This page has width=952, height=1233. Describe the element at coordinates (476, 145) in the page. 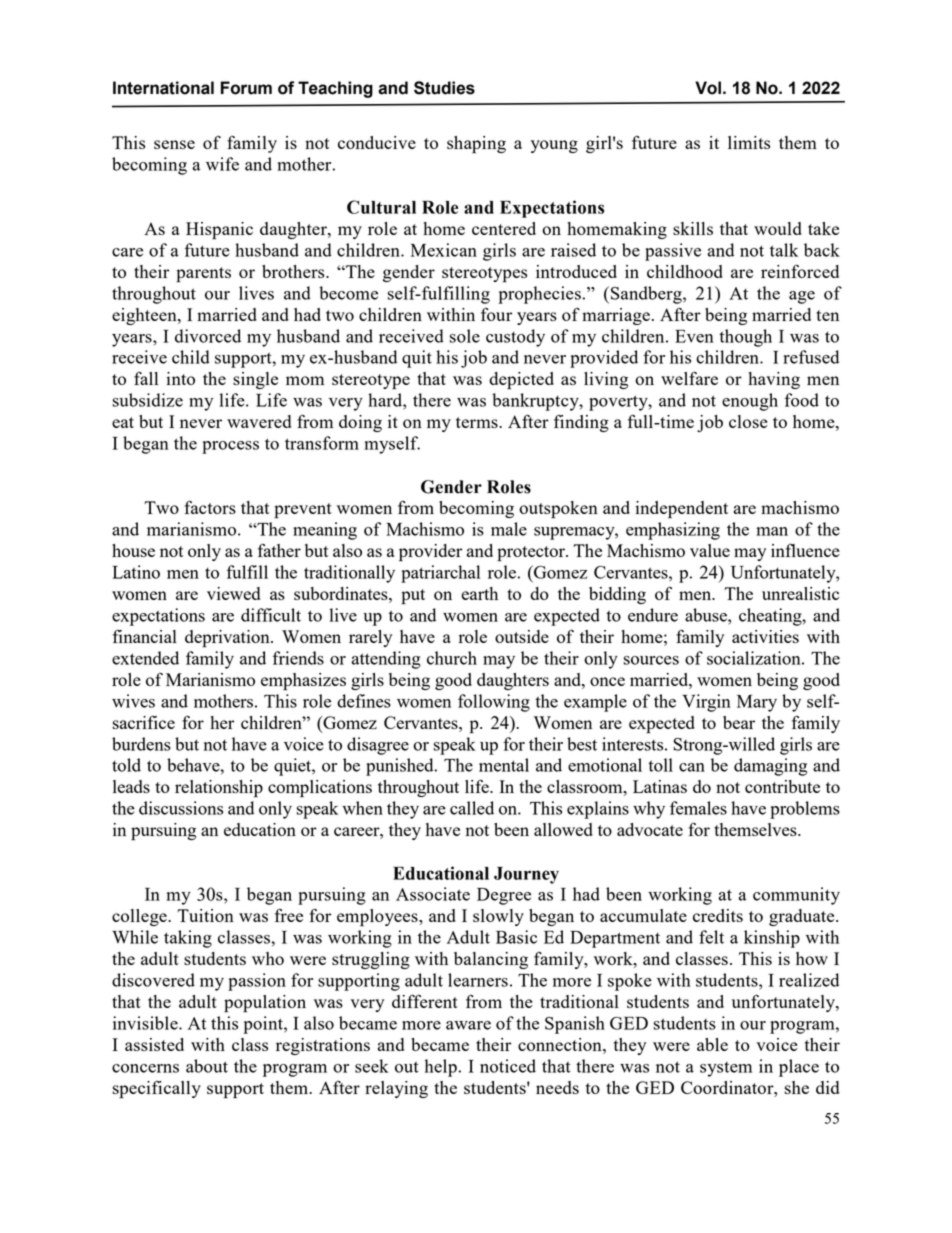

I see `shaping` at that location.
